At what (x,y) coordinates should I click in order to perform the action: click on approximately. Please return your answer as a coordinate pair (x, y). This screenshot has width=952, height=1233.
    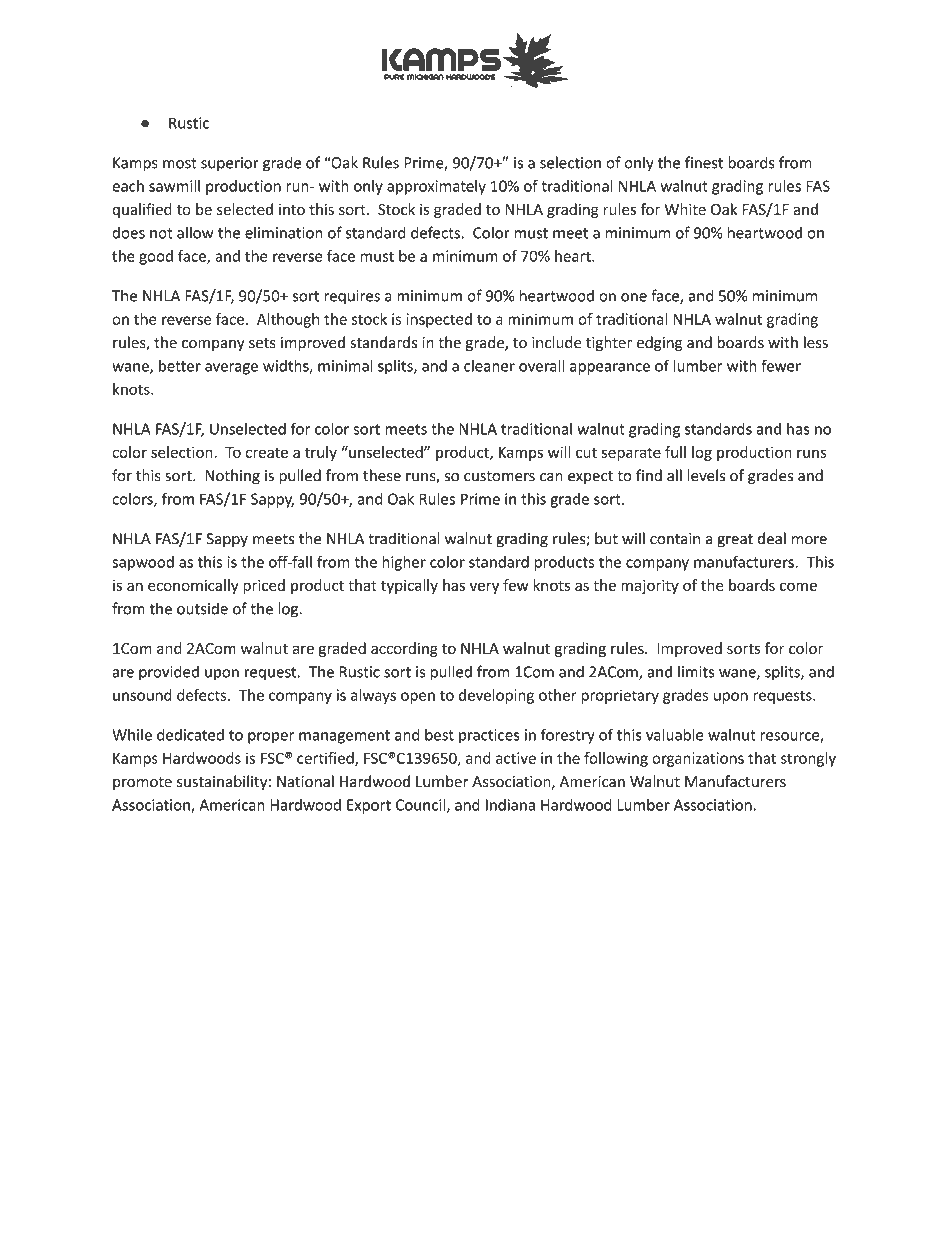
    Looking at the image, I should click on (436, 187).
